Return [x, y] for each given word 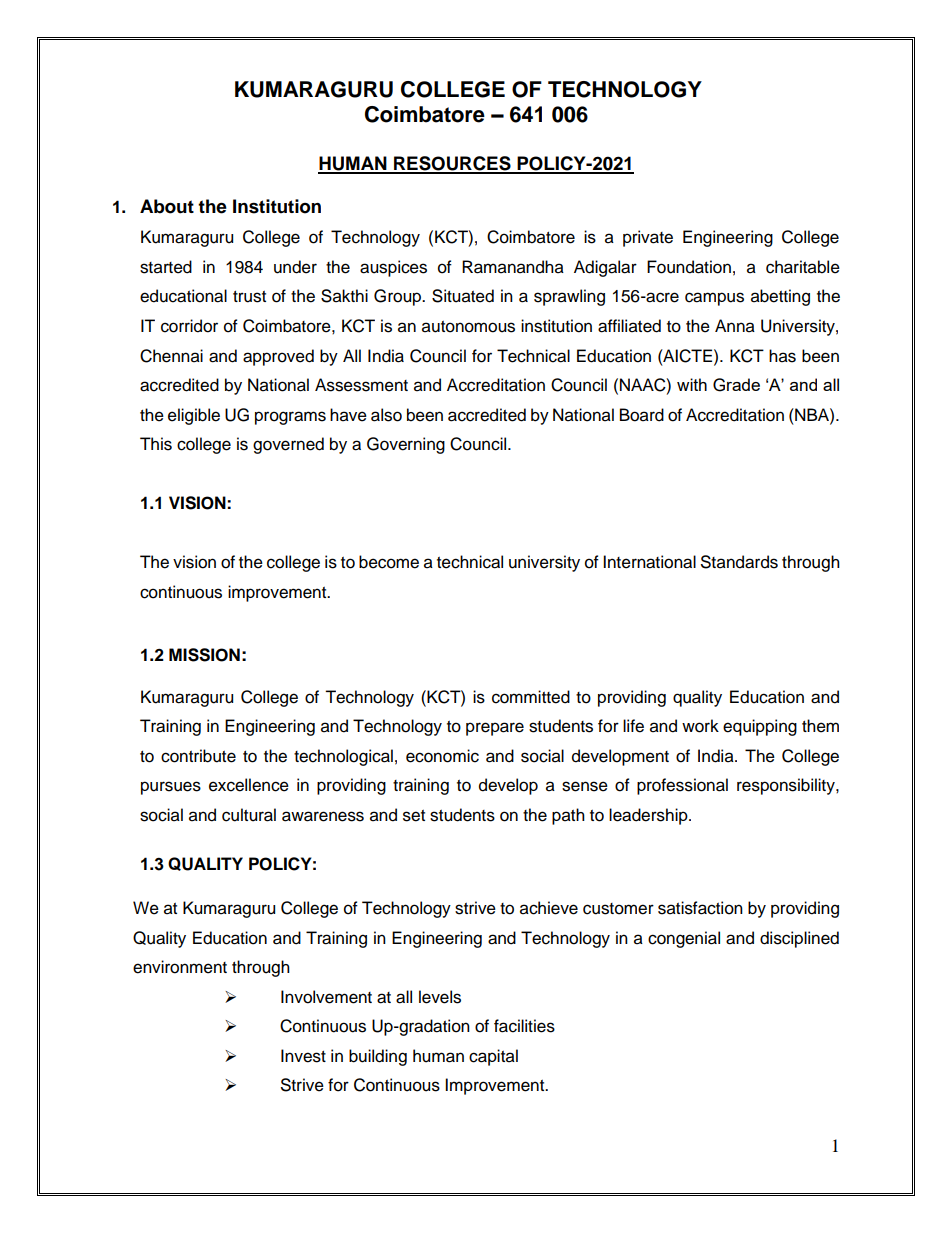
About [167, 206]
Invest [303, 1056]
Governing [406, 445]
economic [442, 756]
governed [288, 445]
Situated [463, 296]
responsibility [787, 786]
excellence [249, 785]
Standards [739, 562]
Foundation [689, 267]
